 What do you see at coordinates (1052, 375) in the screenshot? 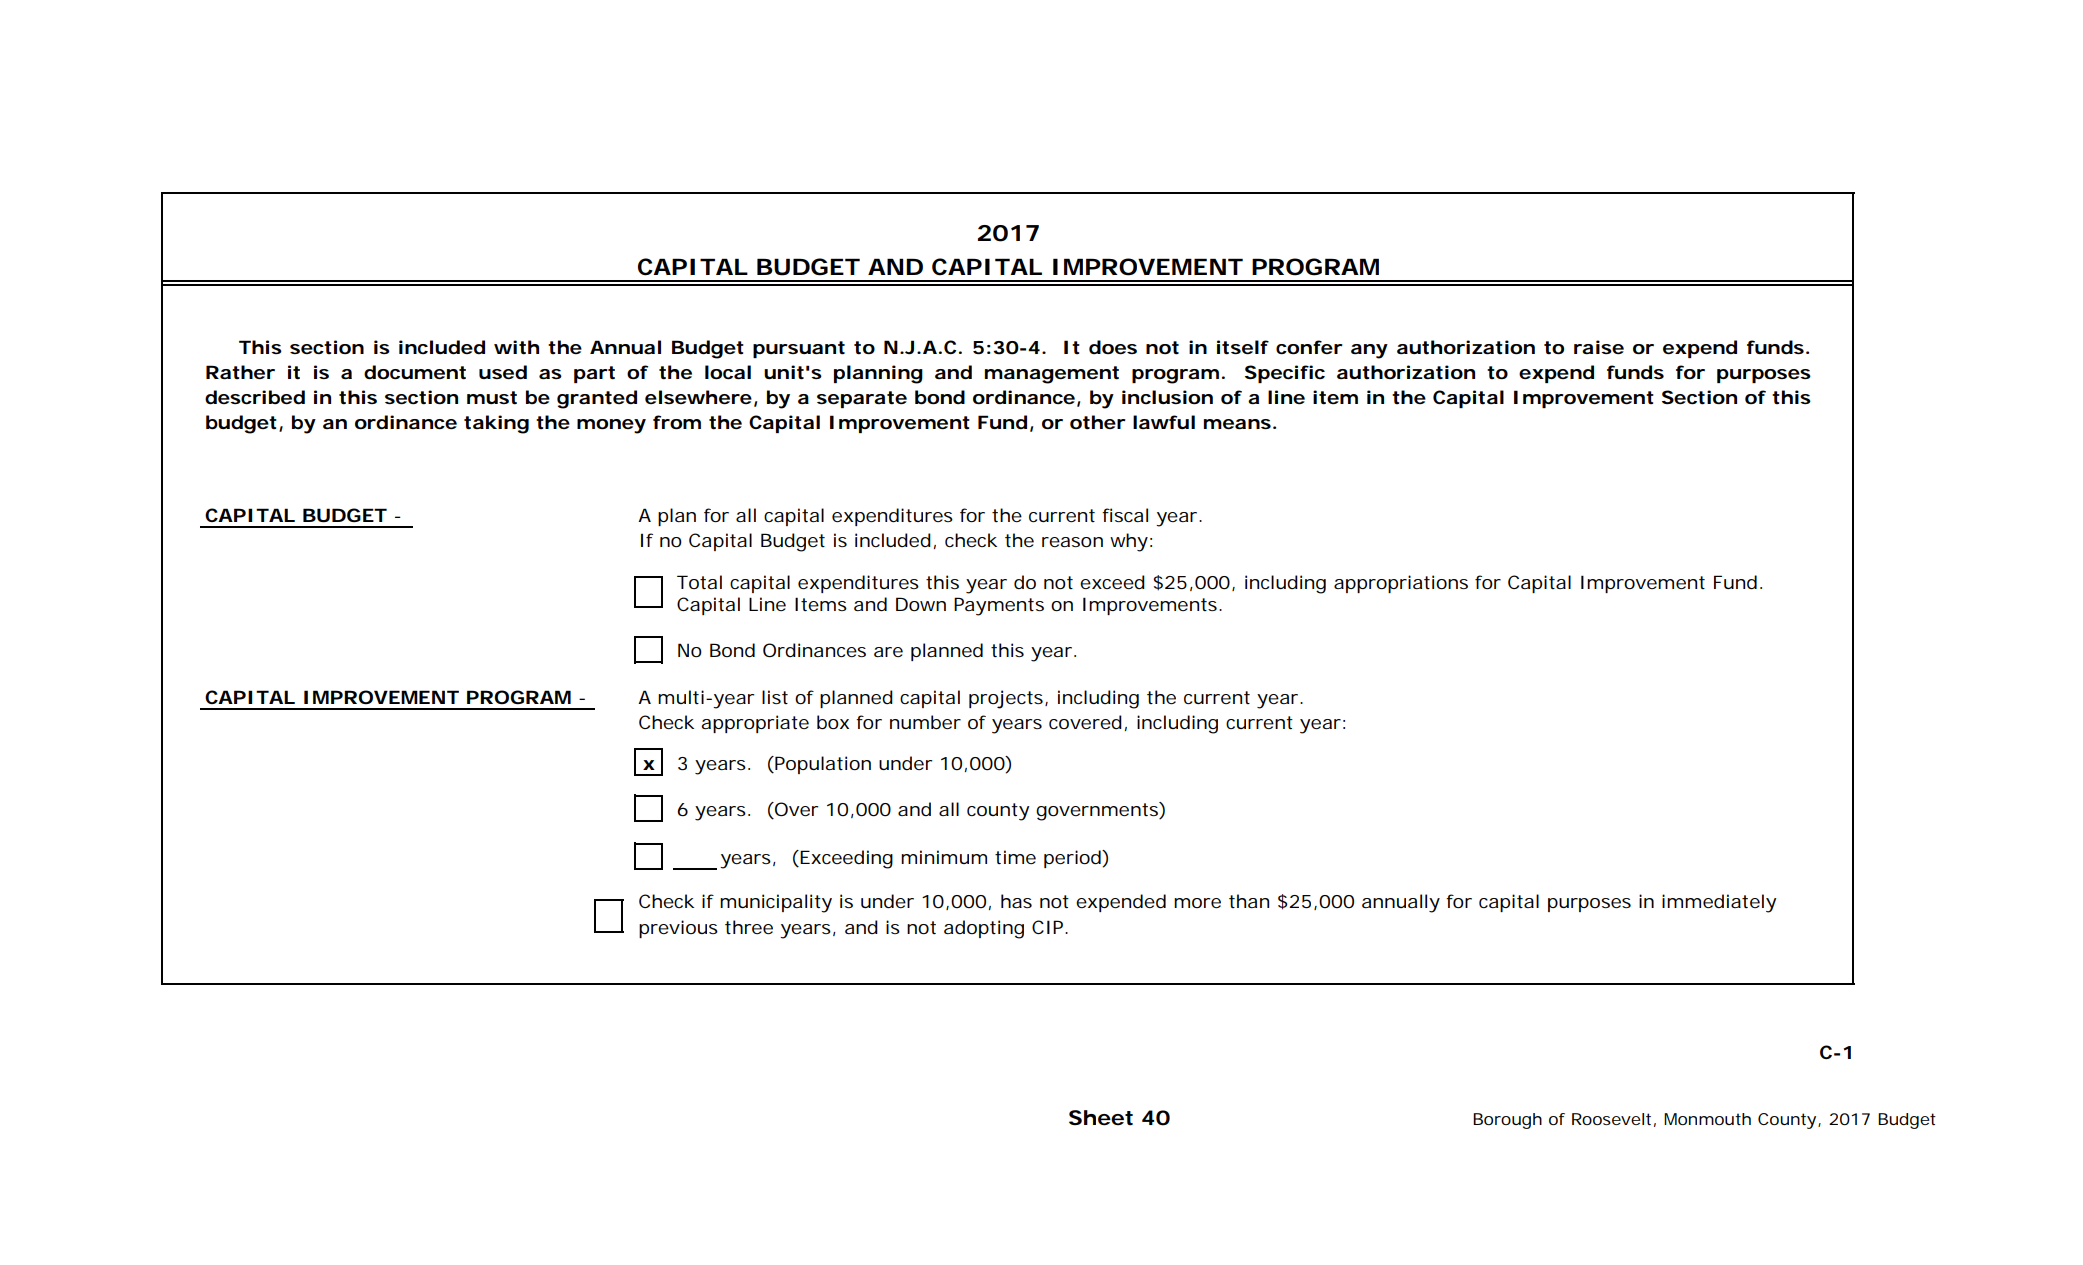
I see `management` at bounding box center [1052, 375].
